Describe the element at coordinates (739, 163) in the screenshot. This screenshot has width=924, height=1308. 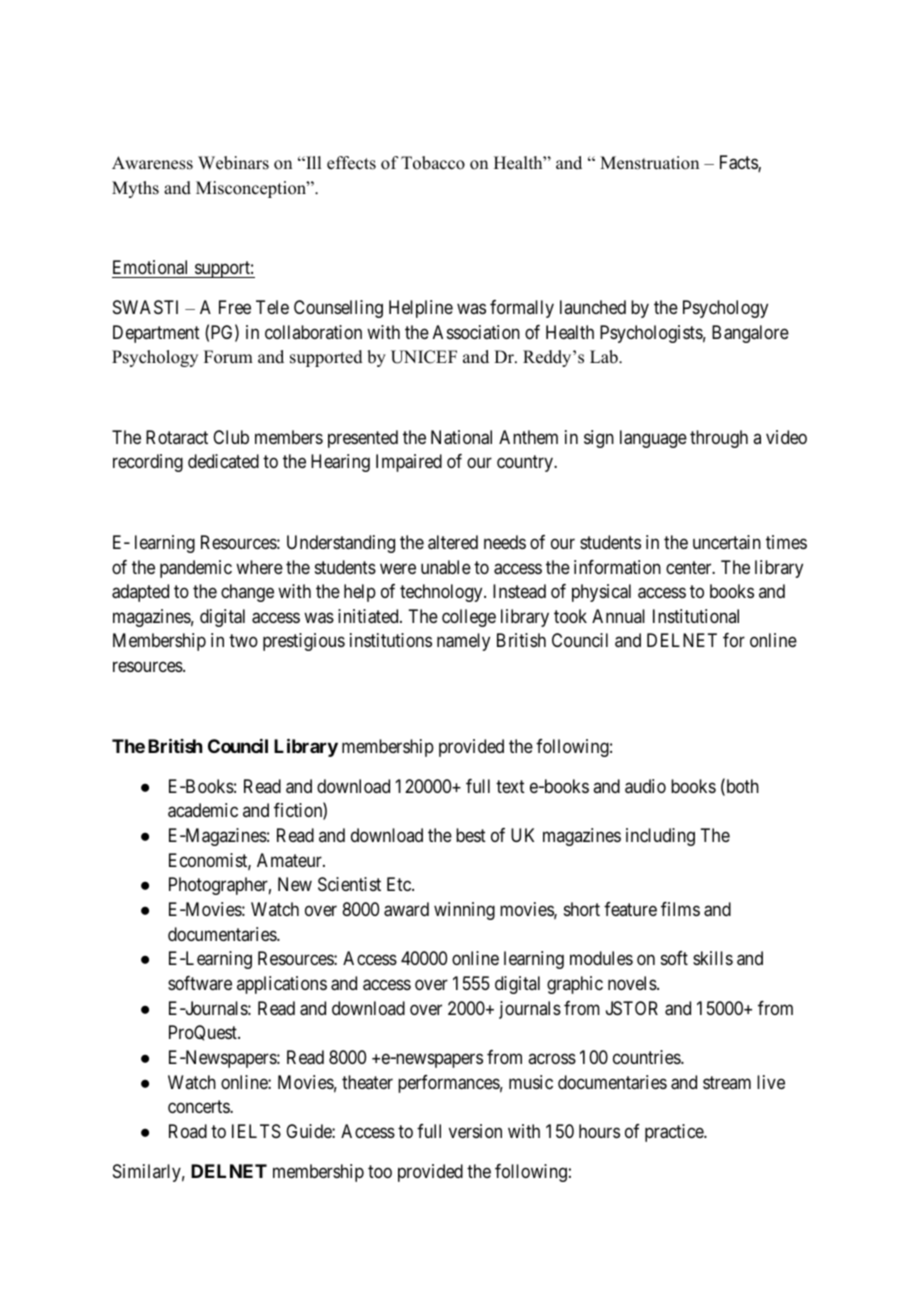
I see `Facts` at that location.
